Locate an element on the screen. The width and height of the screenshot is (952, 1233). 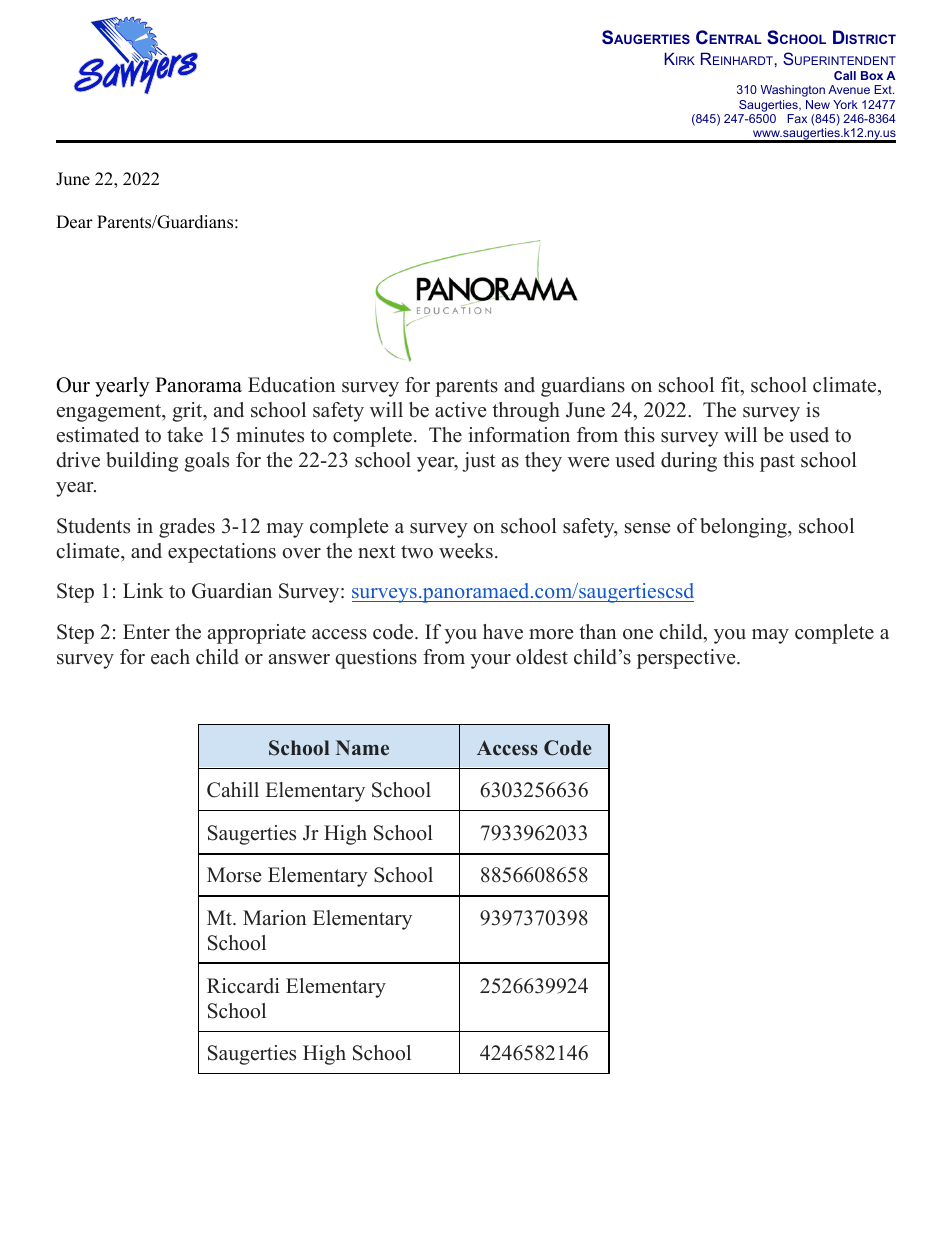
grades is located at coordinates (187, 528).
